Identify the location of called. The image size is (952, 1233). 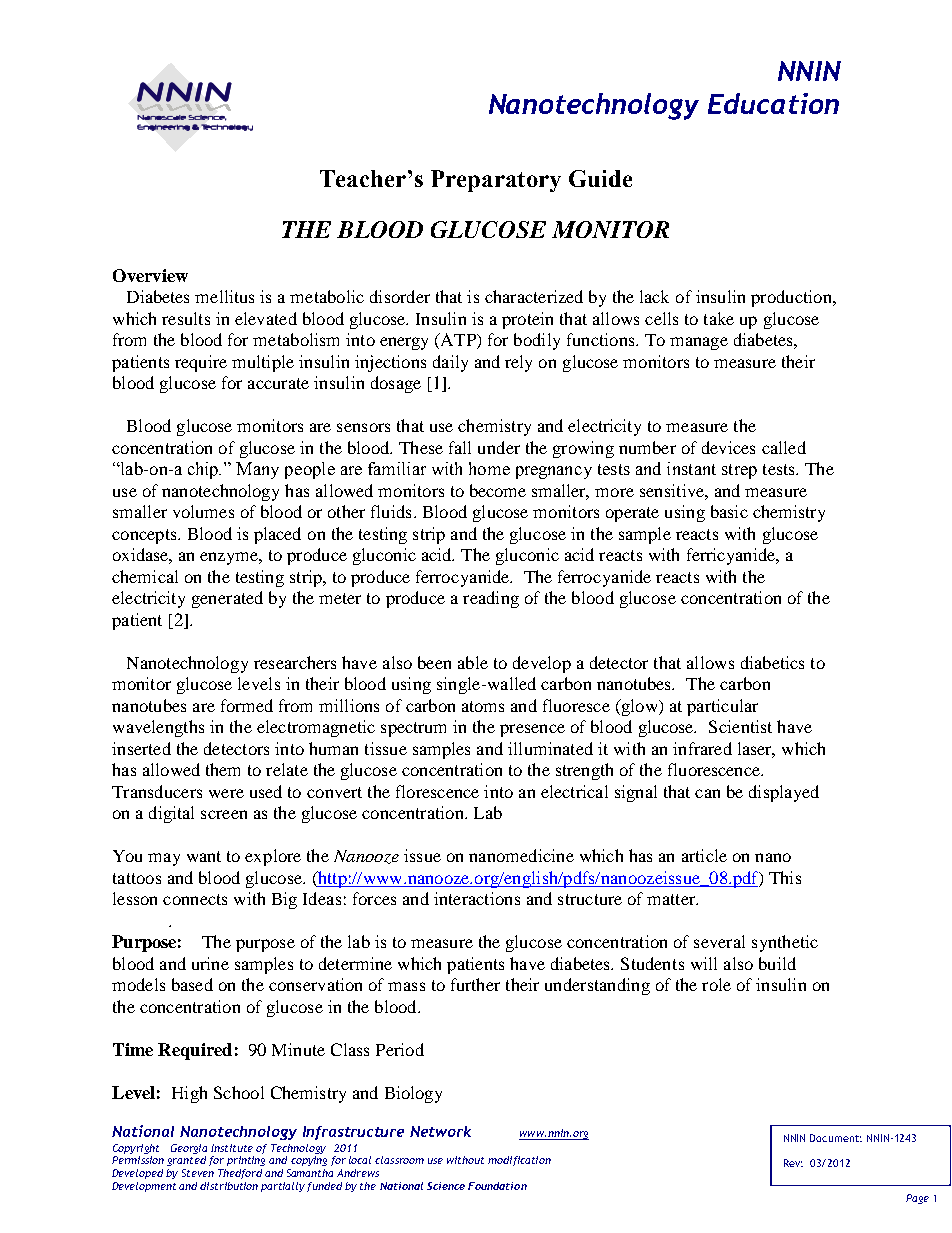
(784, 447).
